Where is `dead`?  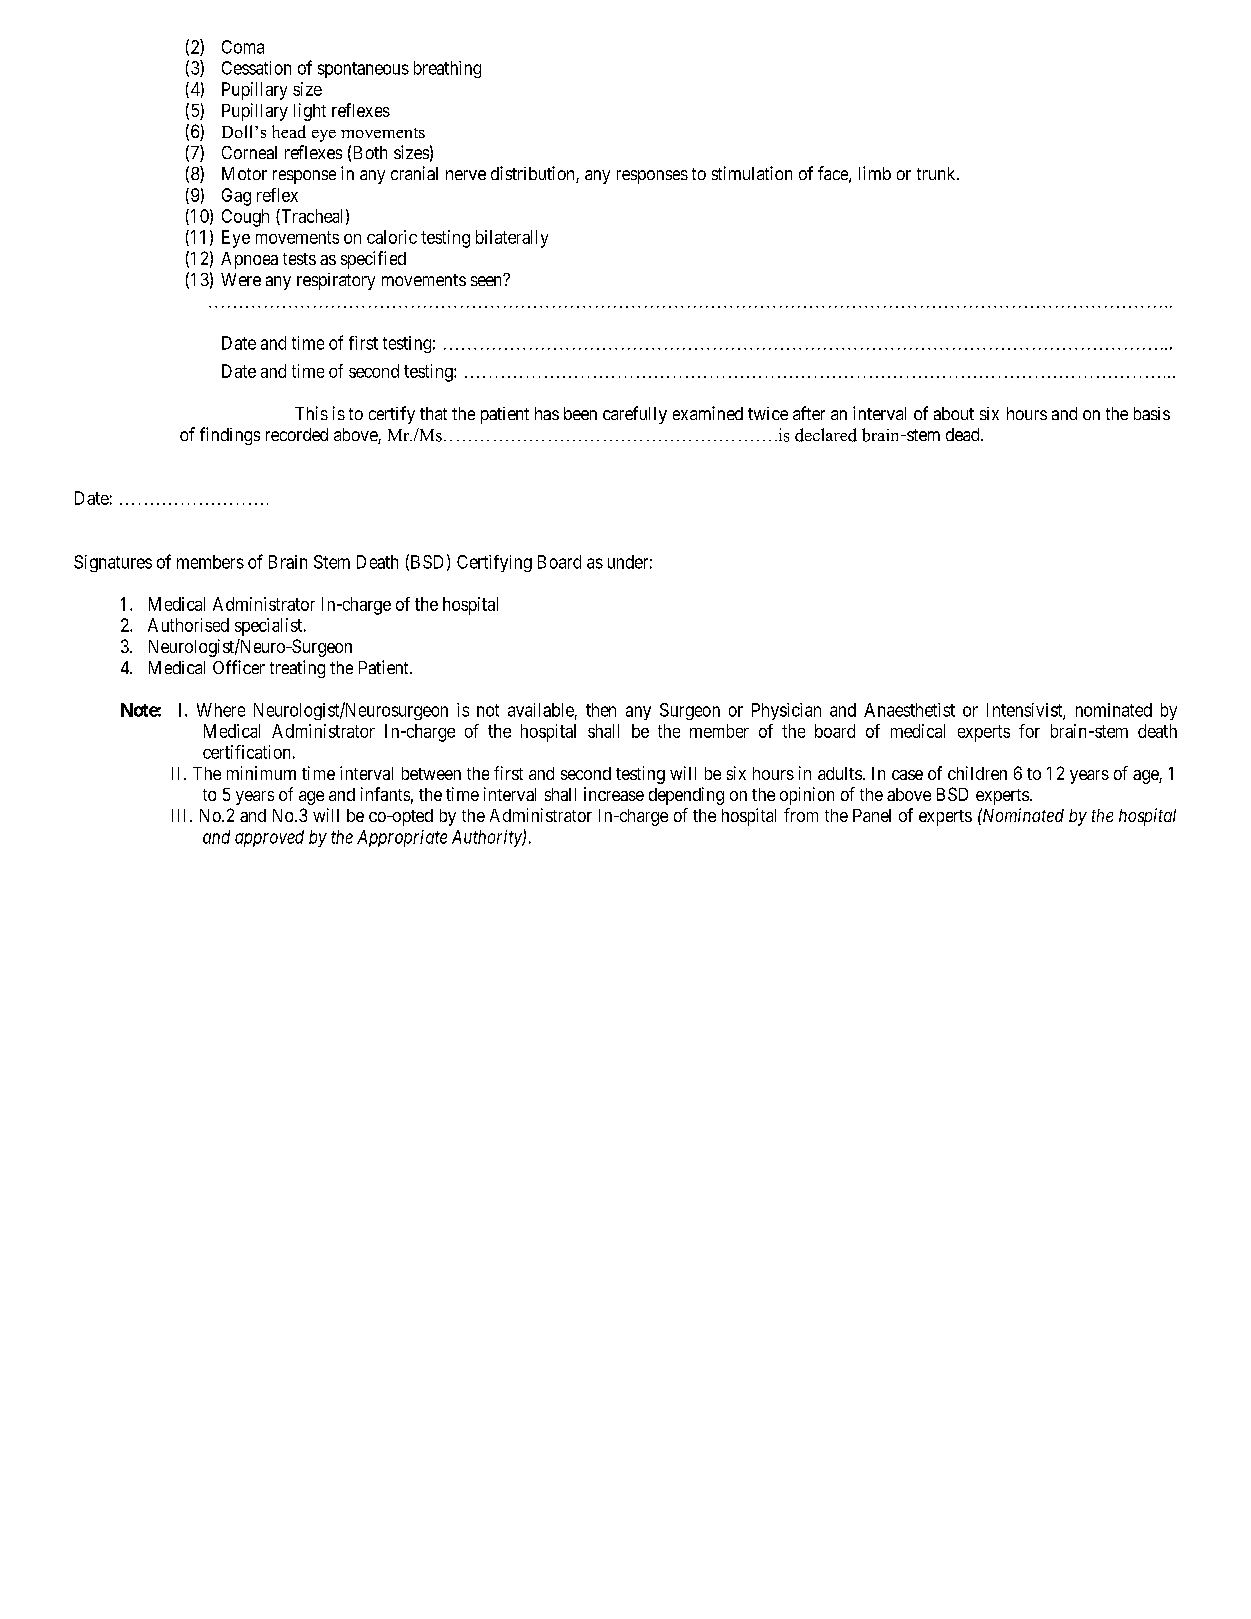
dead is located at coordinates (964, 434).
